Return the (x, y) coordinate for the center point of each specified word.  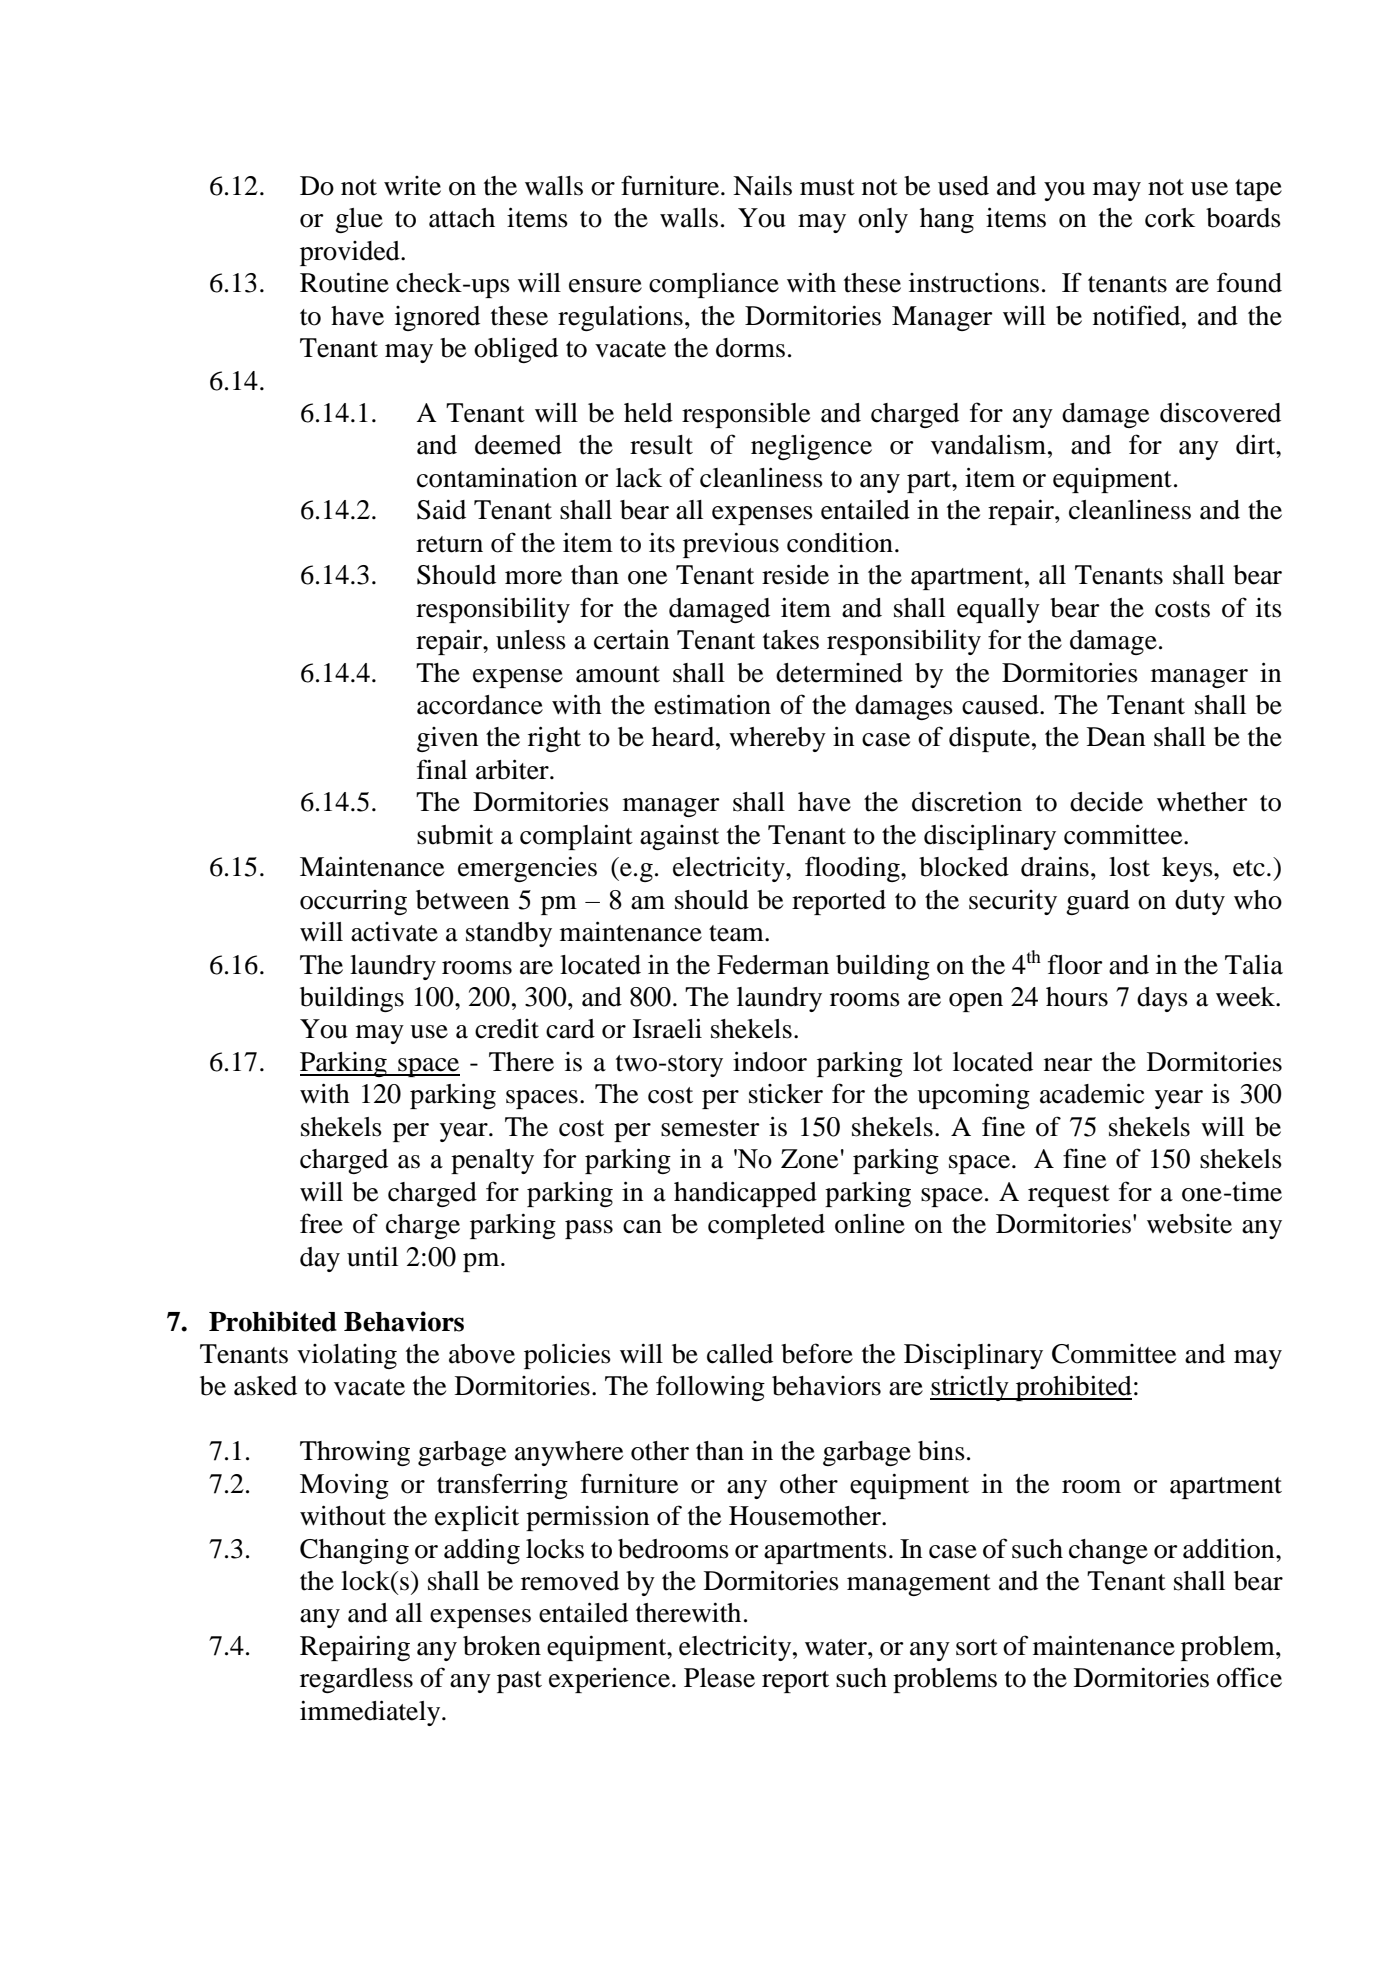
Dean (1116, 737)
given (447, 739)
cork (1170, 218)
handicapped (745, 1194)
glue (359, 220)
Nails (762, 186)
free (321, 1223)
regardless (356, 1680)
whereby (777, 739)
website (1189, 1224)
